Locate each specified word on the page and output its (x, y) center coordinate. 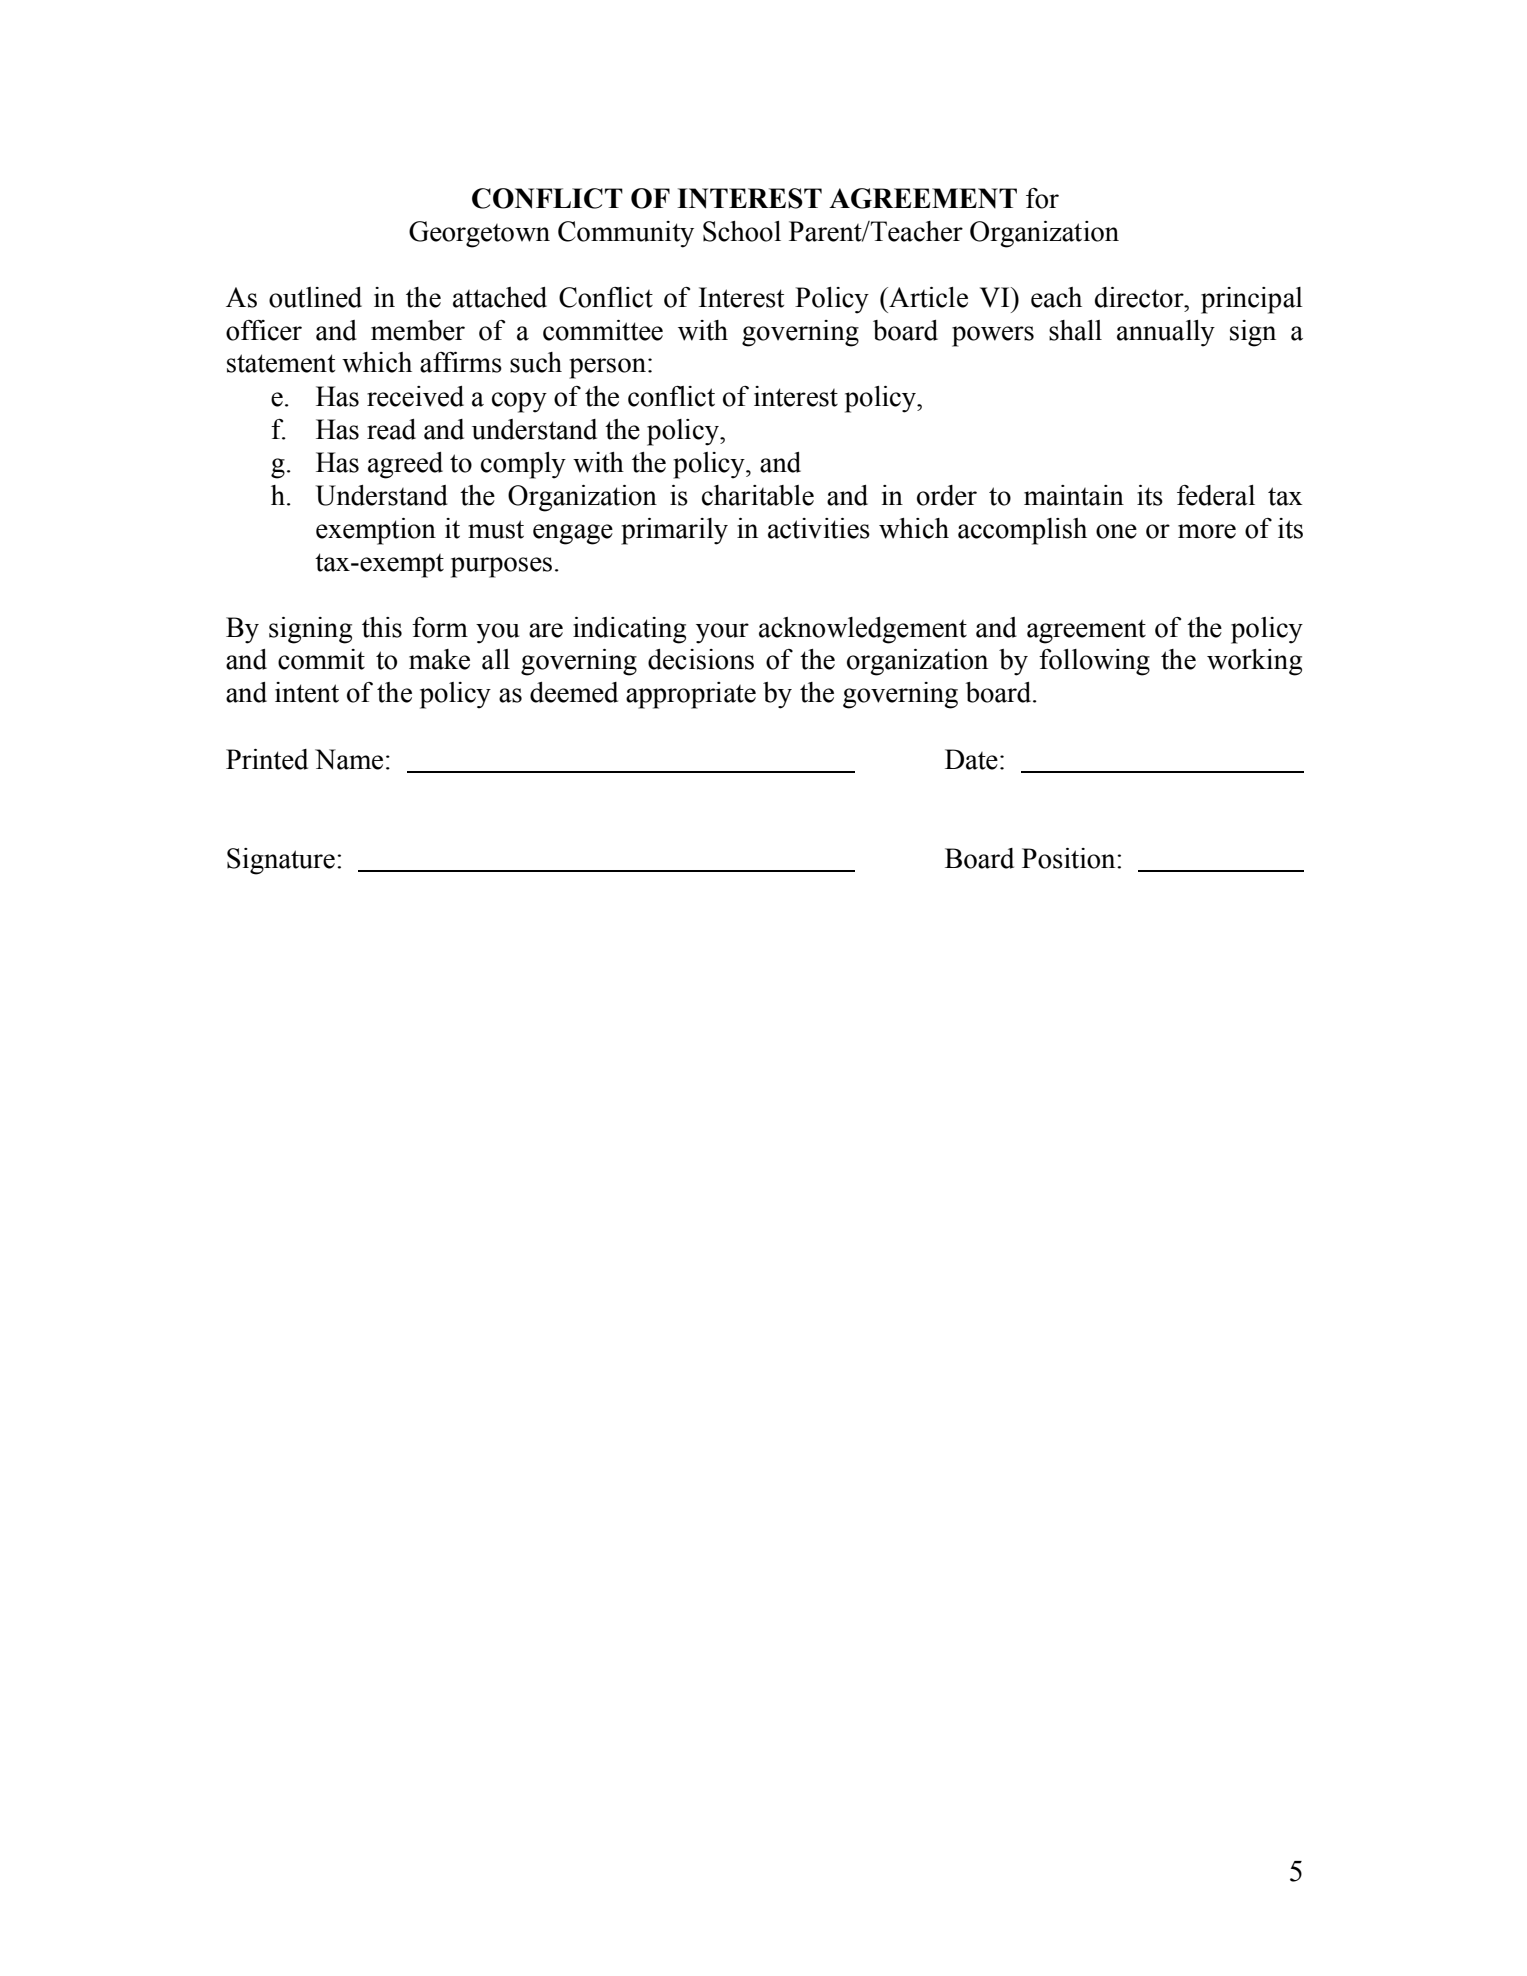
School (742, 231)
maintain (1074, 495)
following (1094, 662)
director (1140, 297)
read (391, 429)
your (722, 633)
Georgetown (479, 234)
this (382, 627)
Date (971, 759)
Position (1070, 858)
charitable (758, 495)
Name (349, 759)
